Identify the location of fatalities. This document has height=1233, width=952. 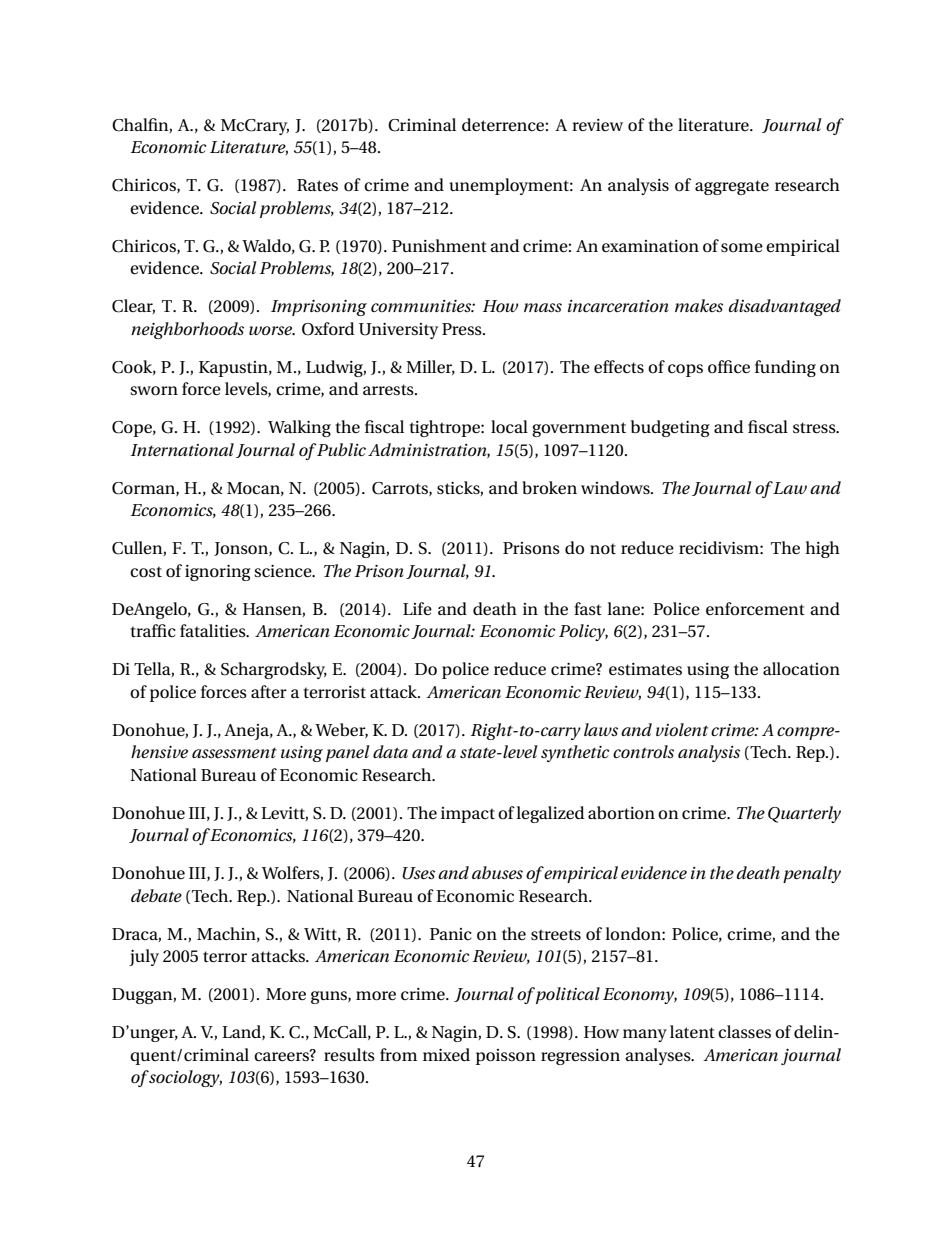
(214, 630).
